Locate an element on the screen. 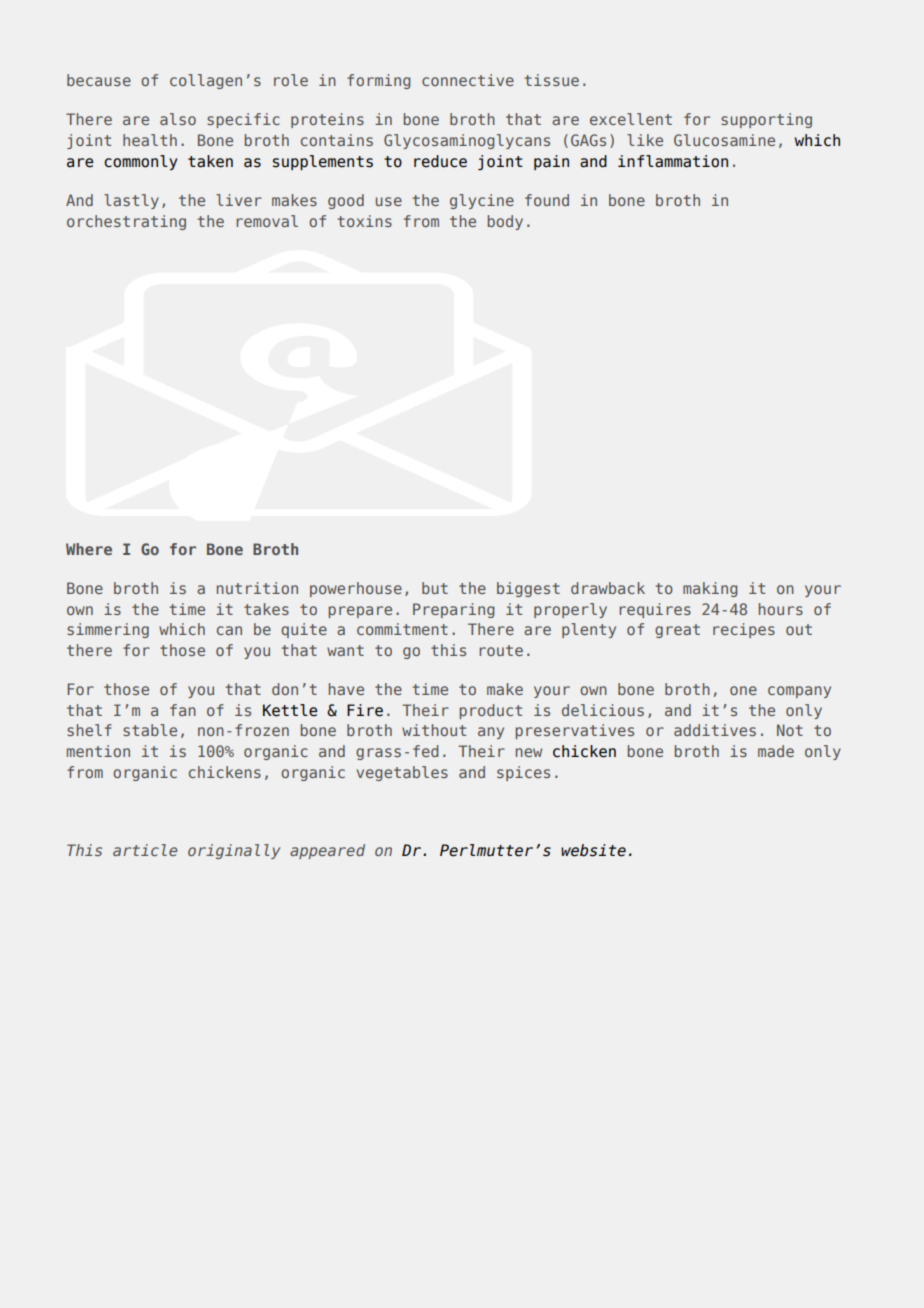 This screenshot has height=1308, width=924. supporting is located at coordinates (766, 120).
